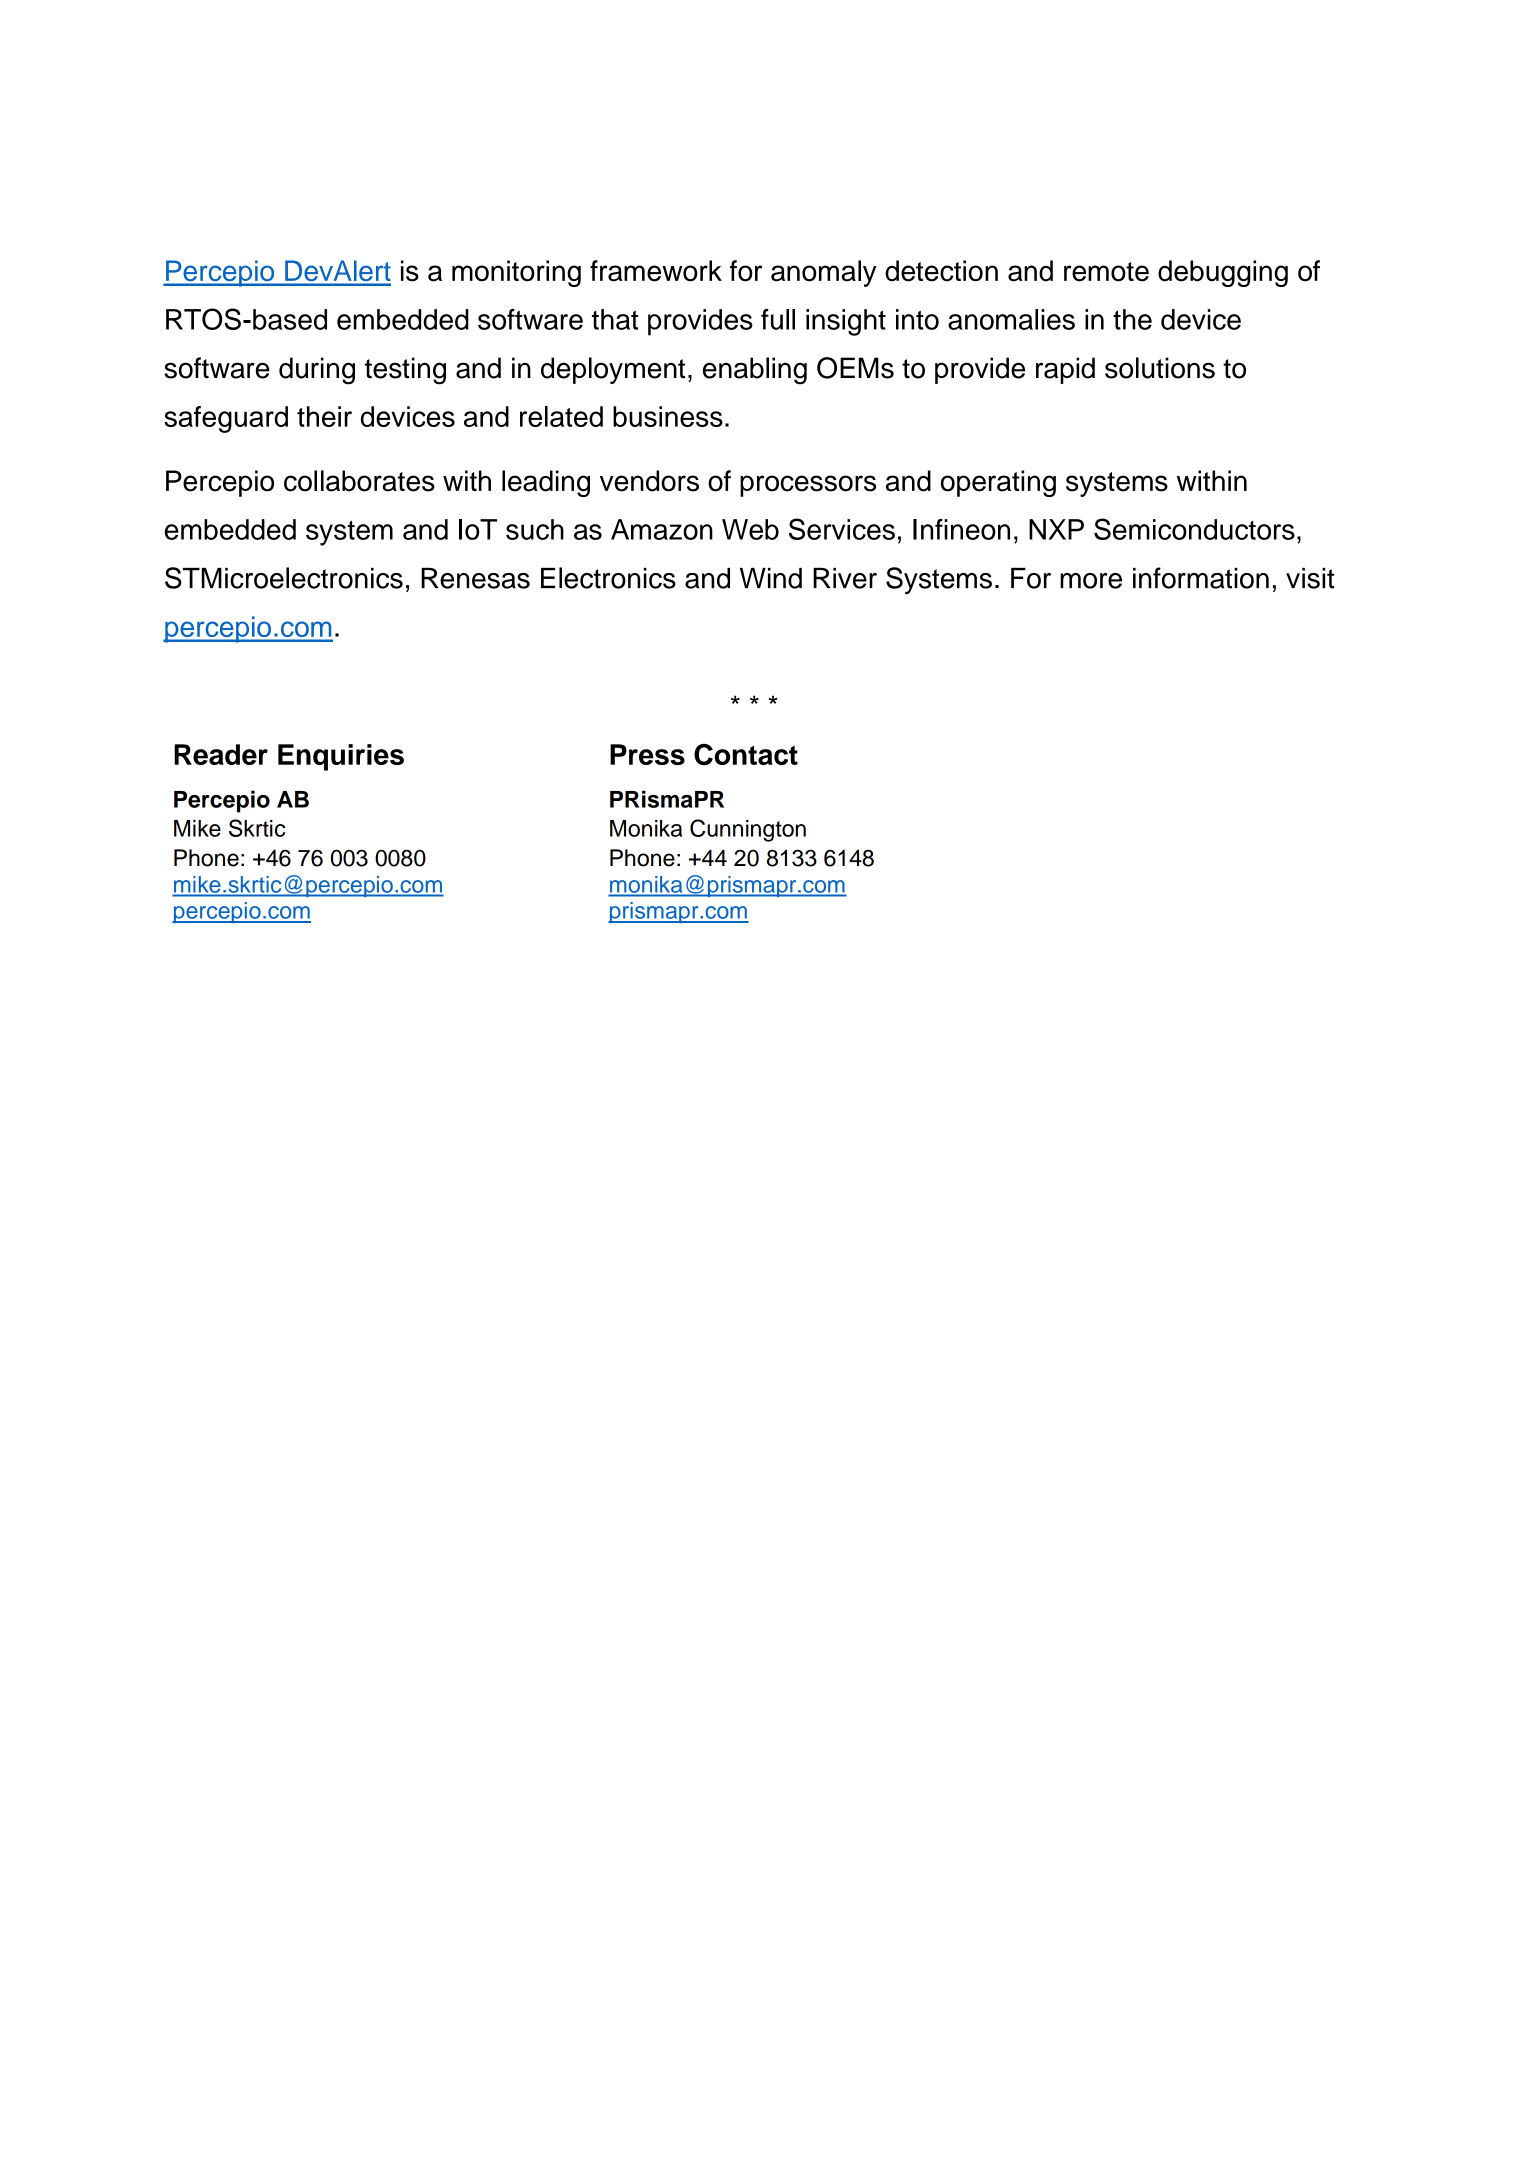  I want to click on Semiconductors, so click(1194, 529).
